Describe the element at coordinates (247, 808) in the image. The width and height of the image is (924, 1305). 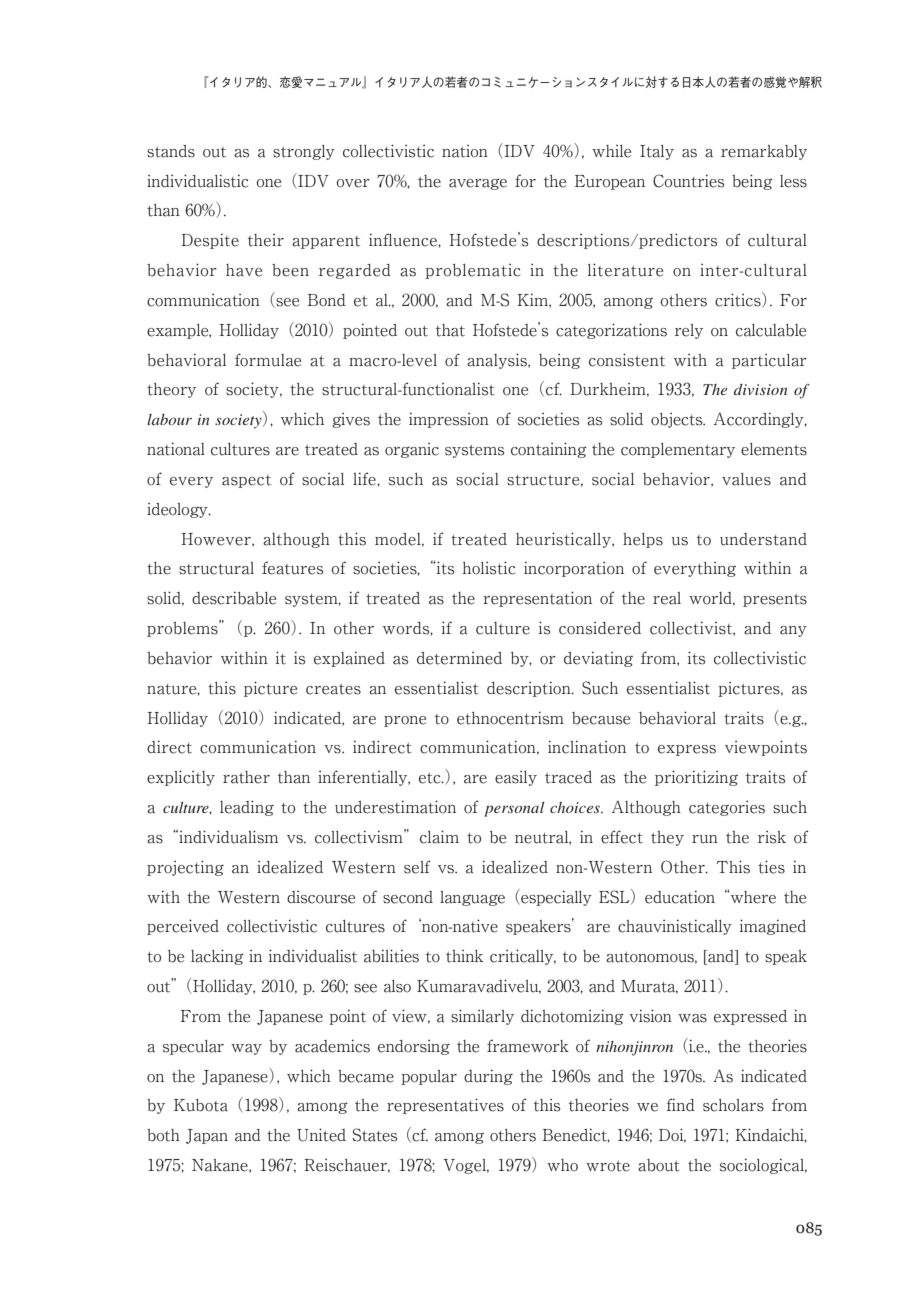
I see `leading` at that location.
